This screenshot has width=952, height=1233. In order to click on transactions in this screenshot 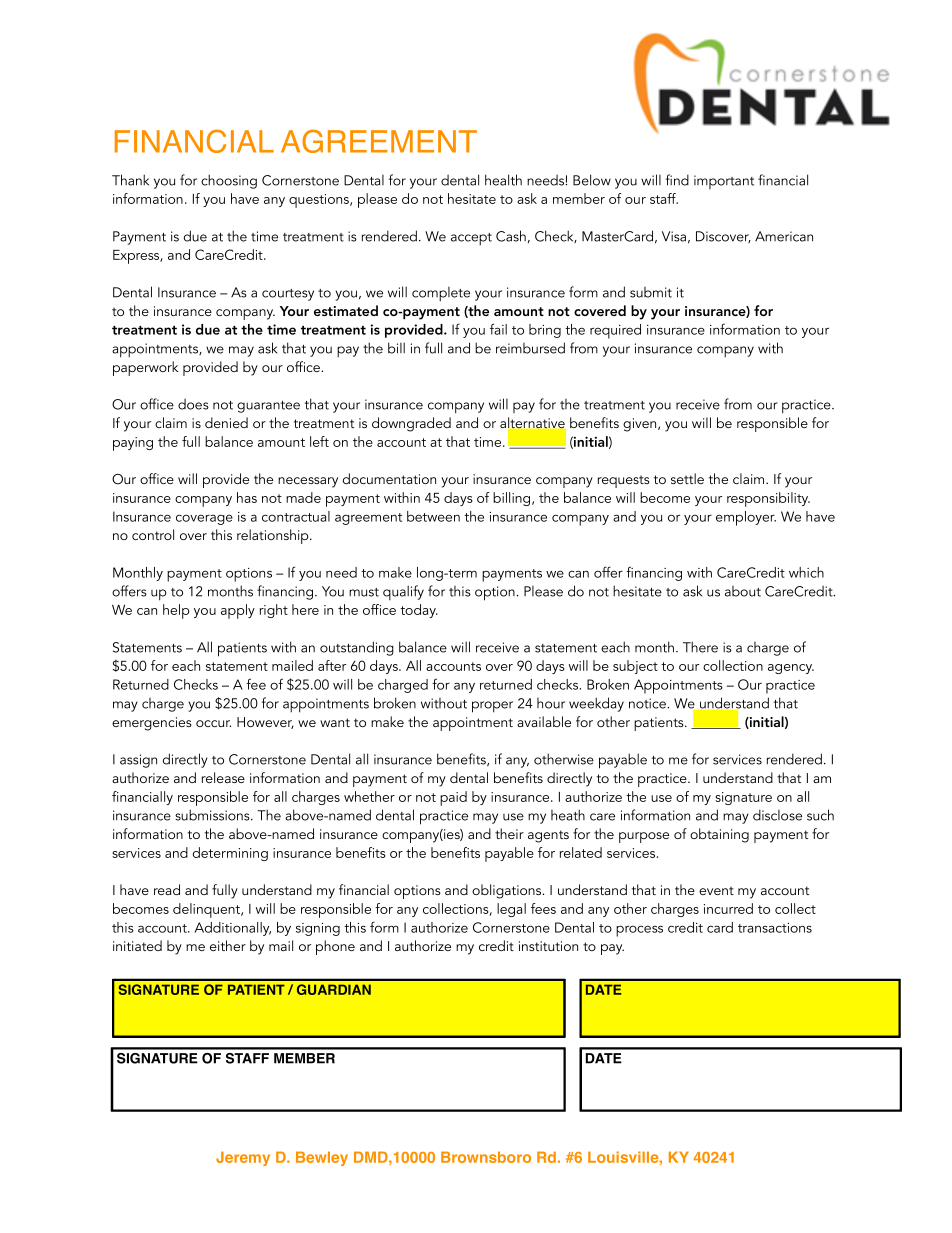, I will do `click(775, 928)`.
